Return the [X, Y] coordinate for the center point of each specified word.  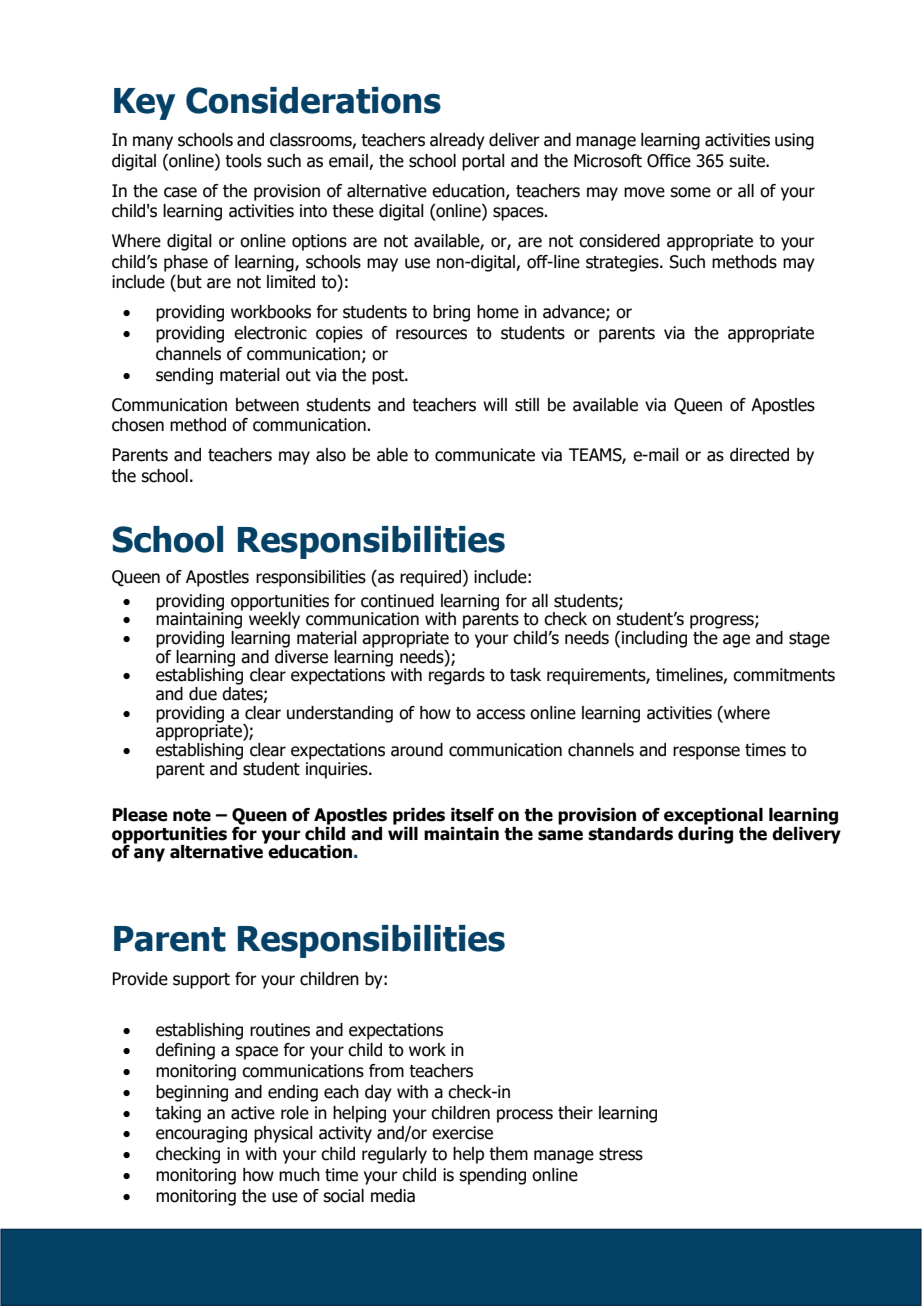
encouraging [201, 1134]
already [457, 141]
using [794, 141]
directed [759, 455]
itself [472, 815]
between [267, 405]
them [508, 1154]
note [192, 815]
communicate [485, 455]
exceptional [713, 816]
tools [243, 161]
